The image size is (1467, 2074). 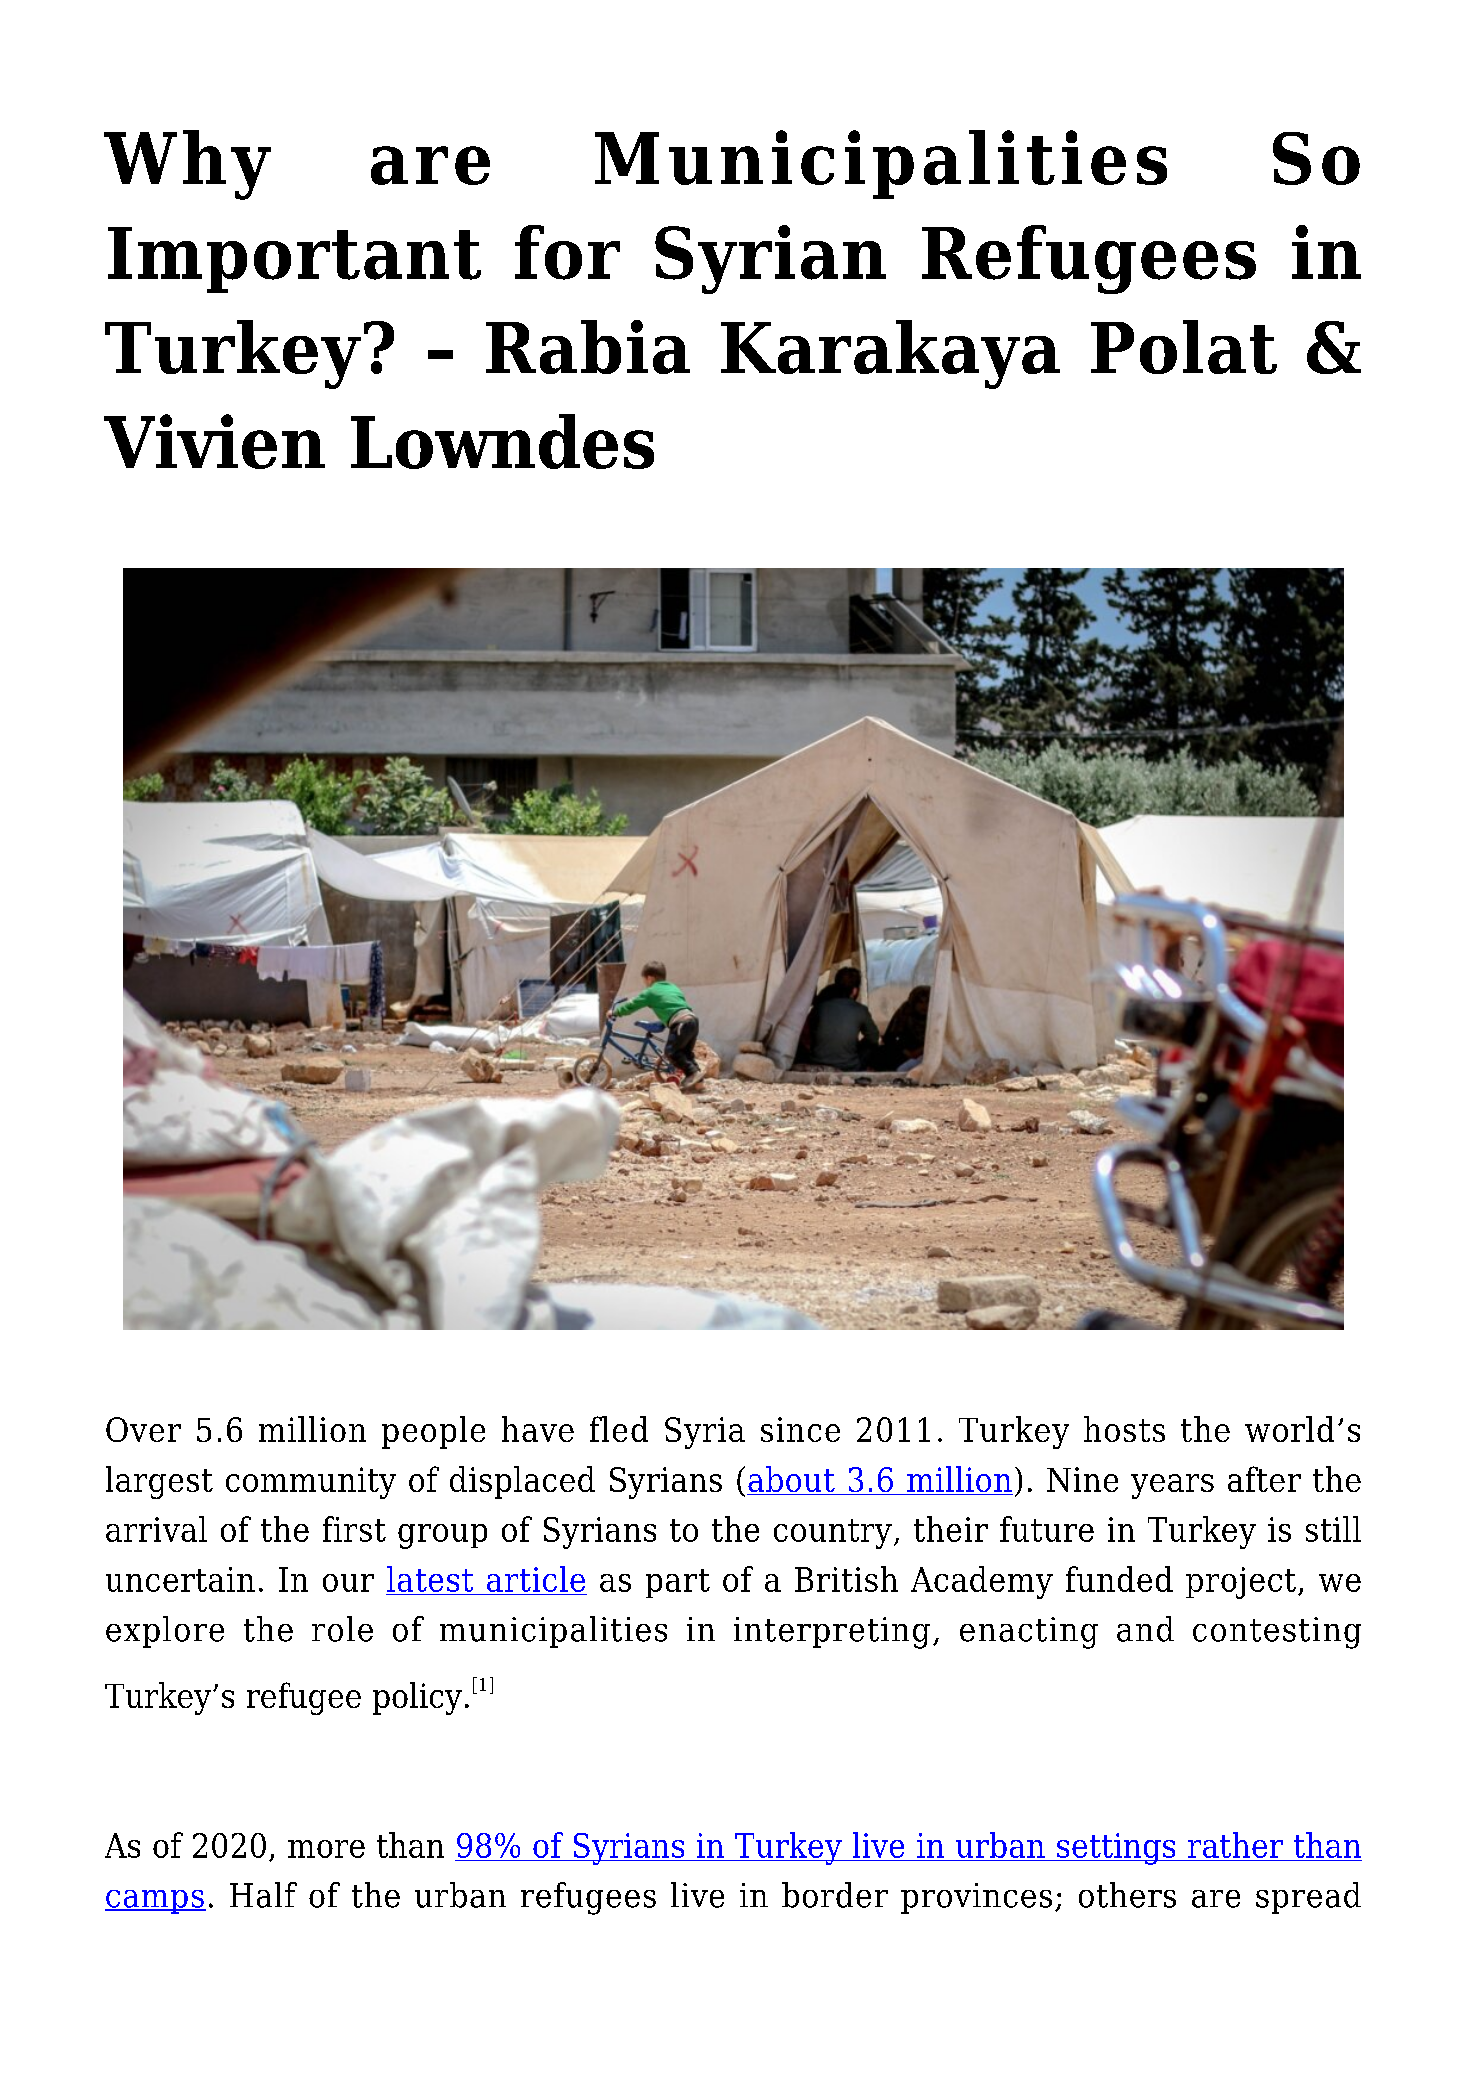 I want to click on fled, so click(x=619, y=1429).
